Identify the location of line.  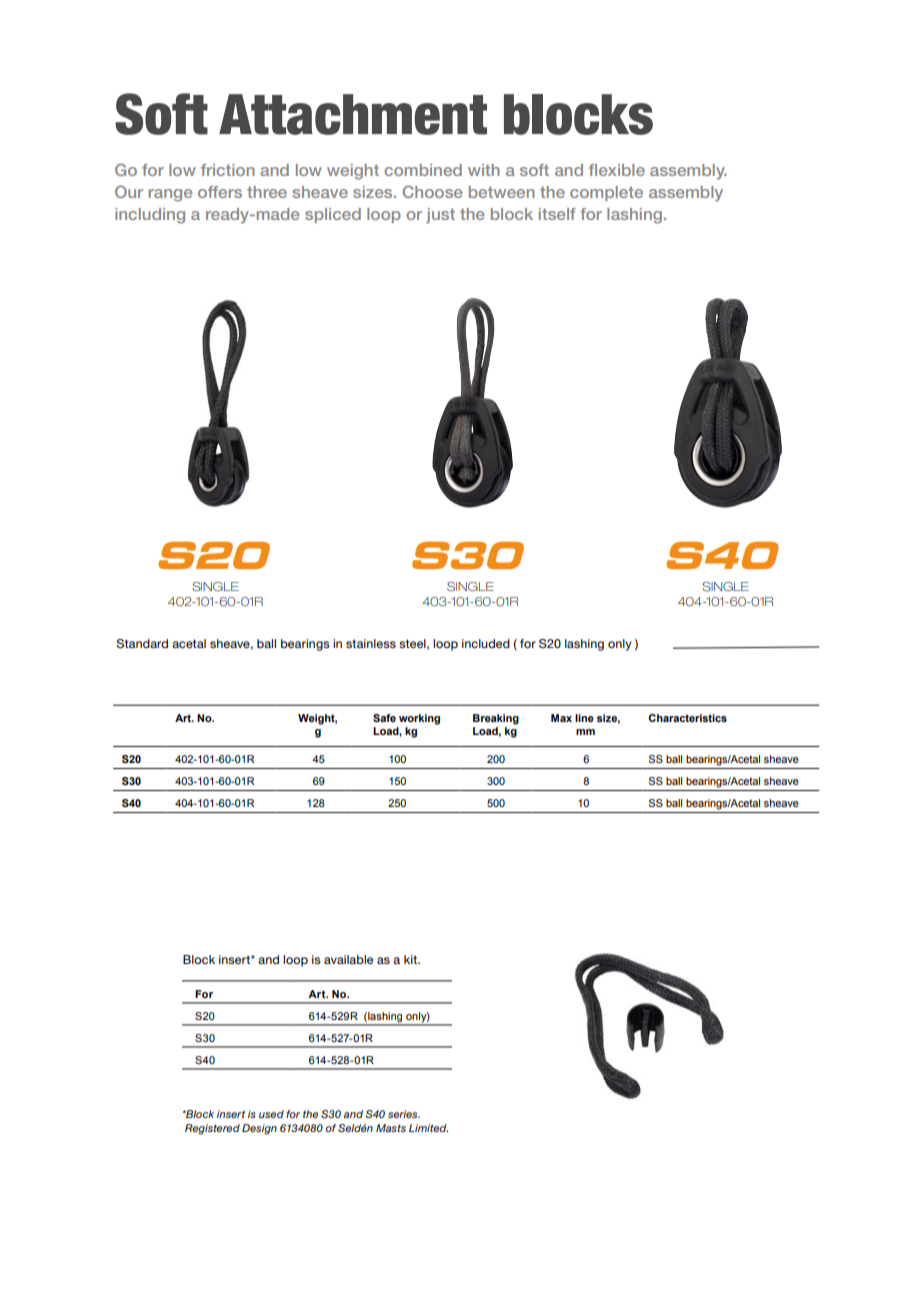
(584, 718).
